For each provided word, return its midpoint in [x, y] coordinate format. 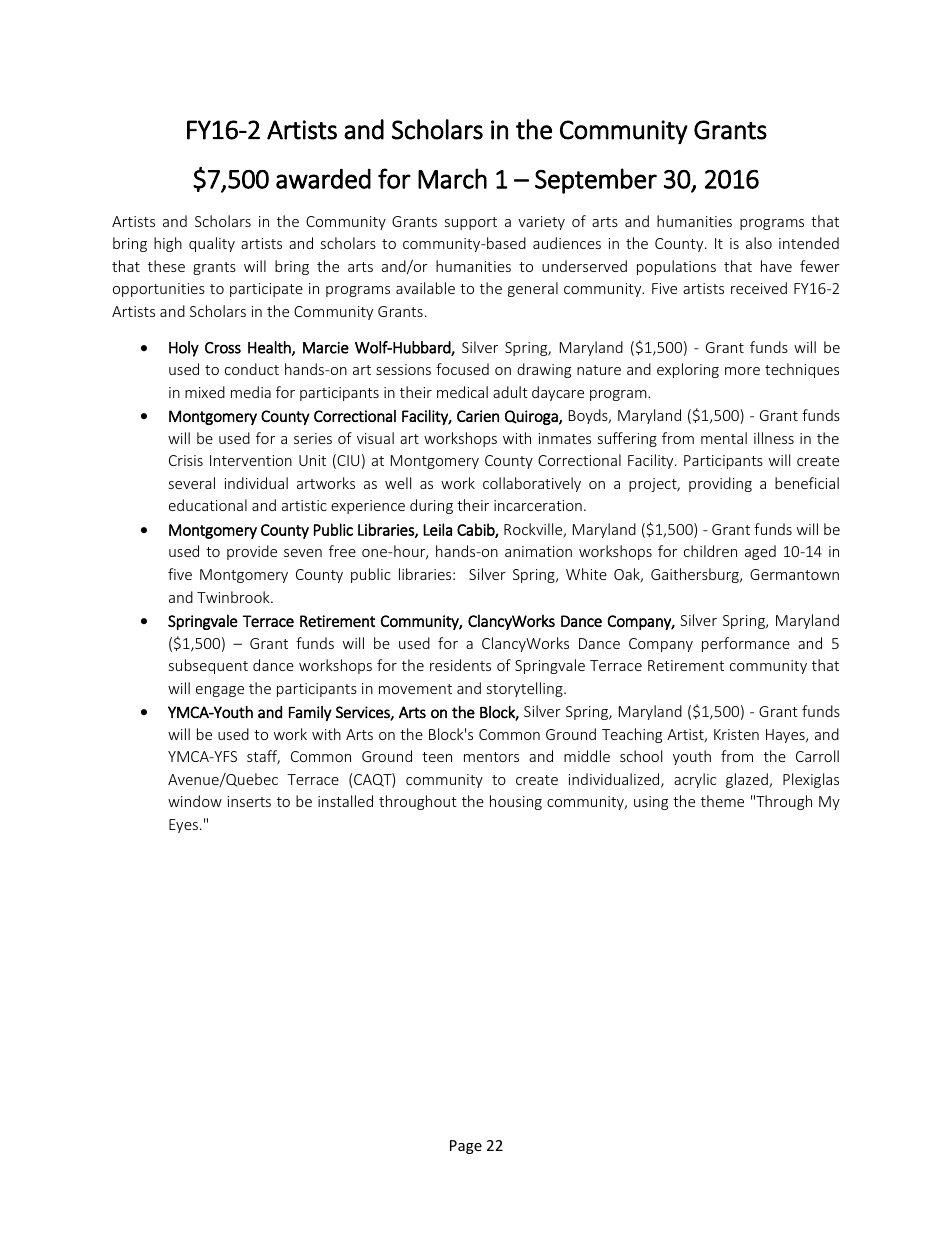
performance [746, 644]
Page [466, 1147]
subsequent [208, 666]
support [471, 223]
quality [212, 244]
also [759, 243]
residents [460, 665]
